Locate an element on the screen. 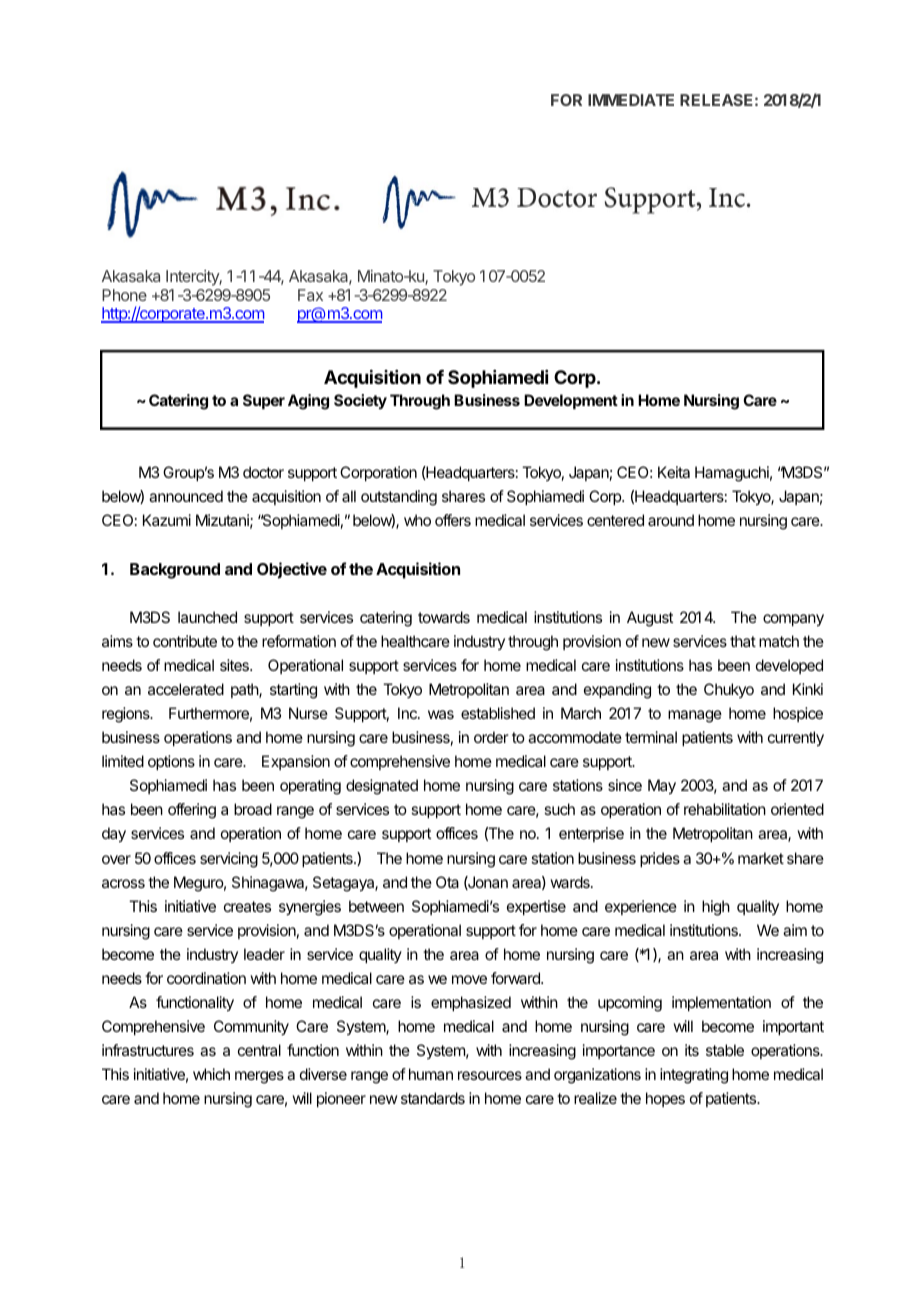  launched is located at coordinates (207, 617).
